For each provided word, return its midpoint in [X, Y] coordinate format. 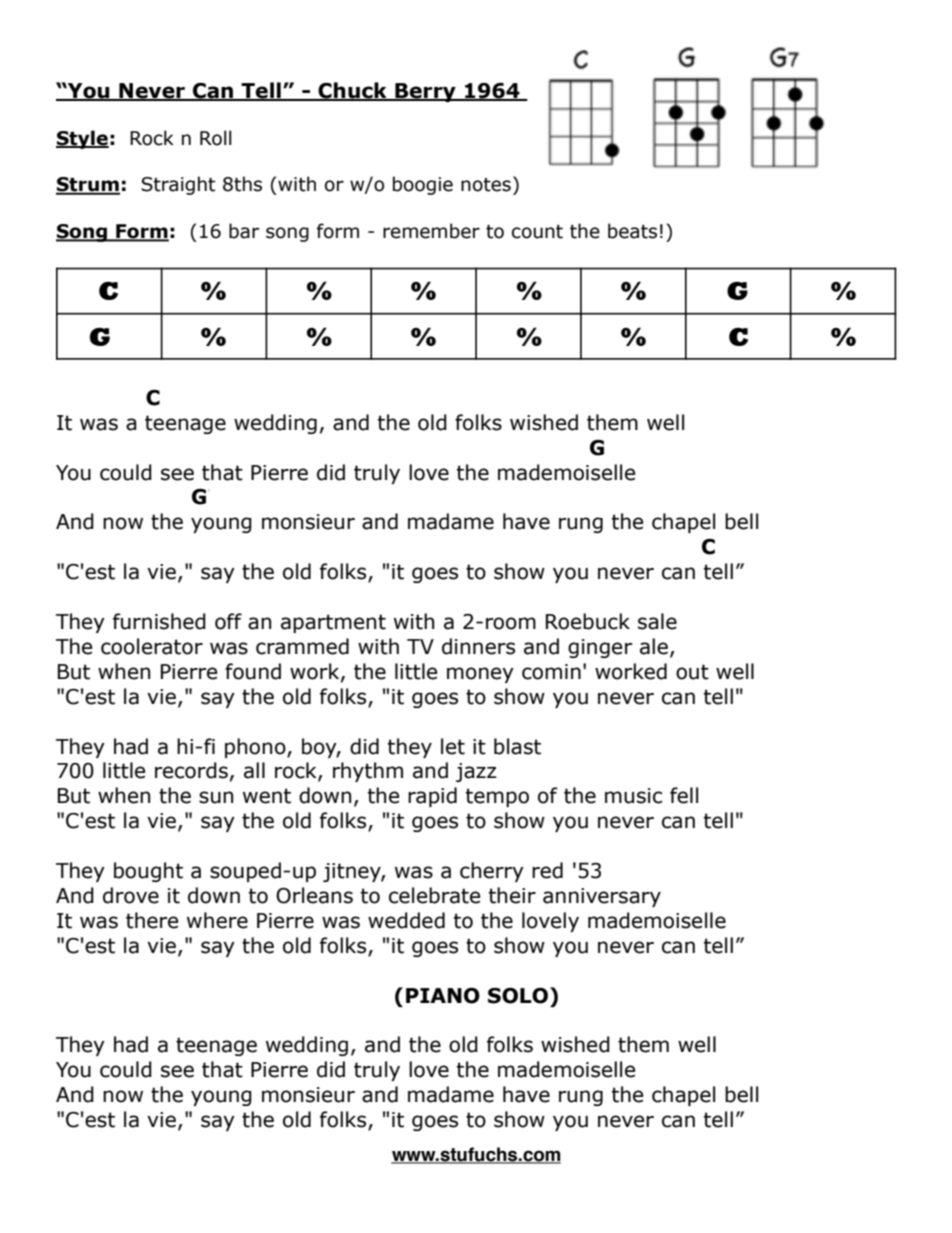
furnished [159, 621]
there [152, 920]
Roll [216, 138]
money [480, 675]
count [537, 232]
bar [244, 231]
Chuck [353, 91]
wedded [406, 920]
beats [632, 231]
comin [551, 672]
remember [431, 231]
